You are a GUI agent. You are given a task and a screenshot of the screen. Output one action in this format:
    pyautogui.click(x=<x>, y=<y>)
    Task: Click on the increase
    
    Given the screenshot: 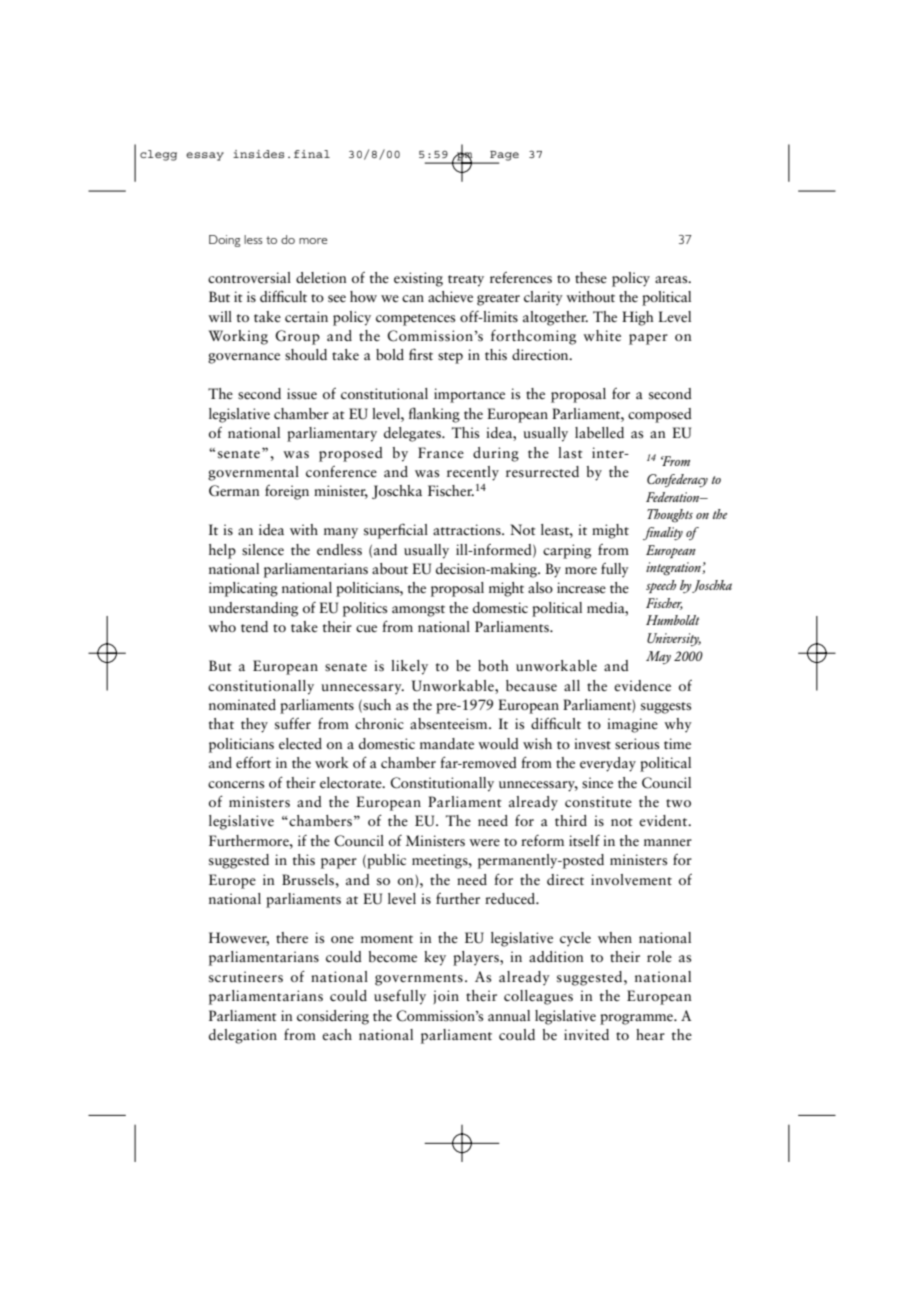 What is the action you would take?
    pyautogui.click(x=581, y=588)
